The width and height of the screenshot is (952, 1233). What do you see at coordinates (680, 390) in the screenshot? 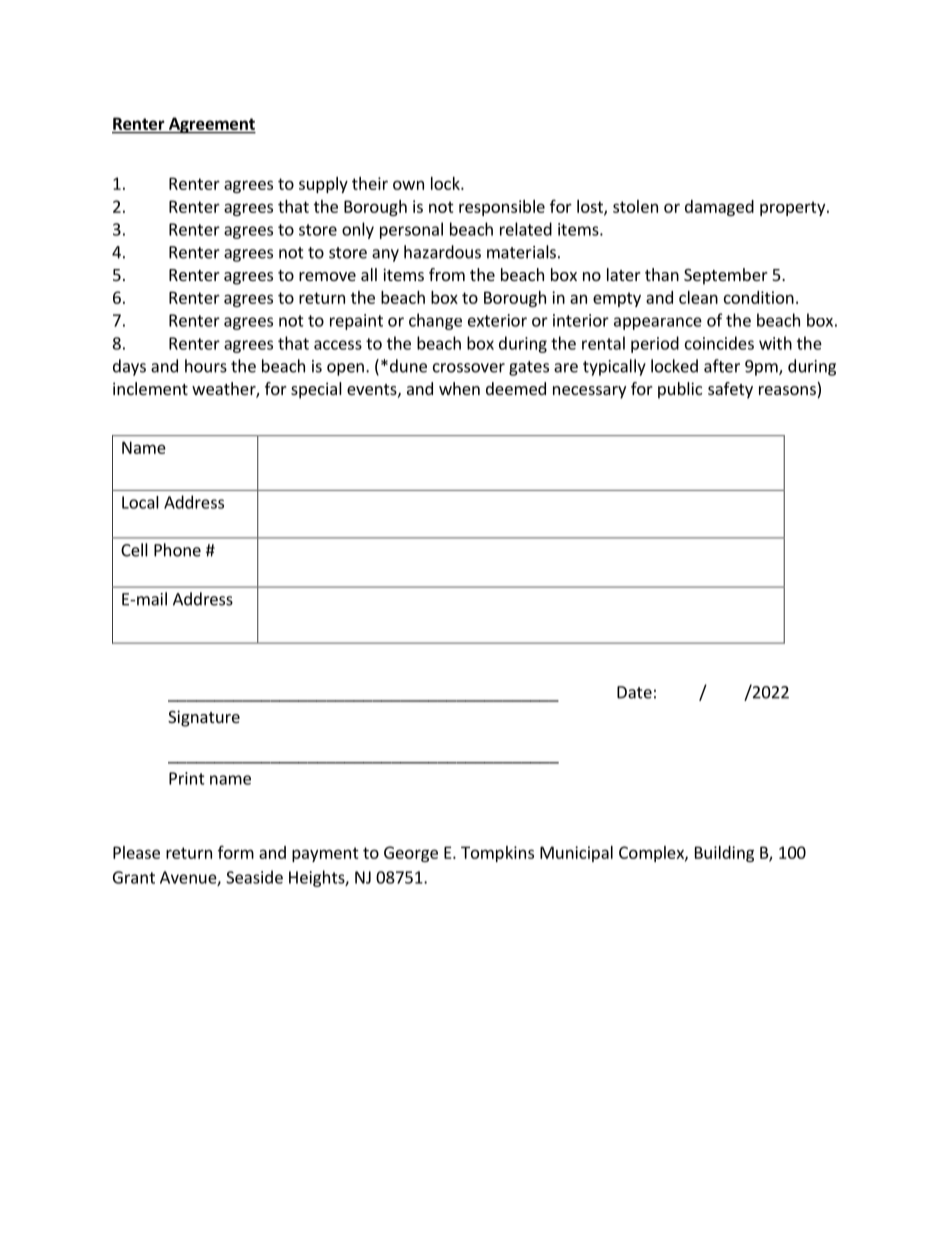
I see `public` at bounding box center [680, 390].
